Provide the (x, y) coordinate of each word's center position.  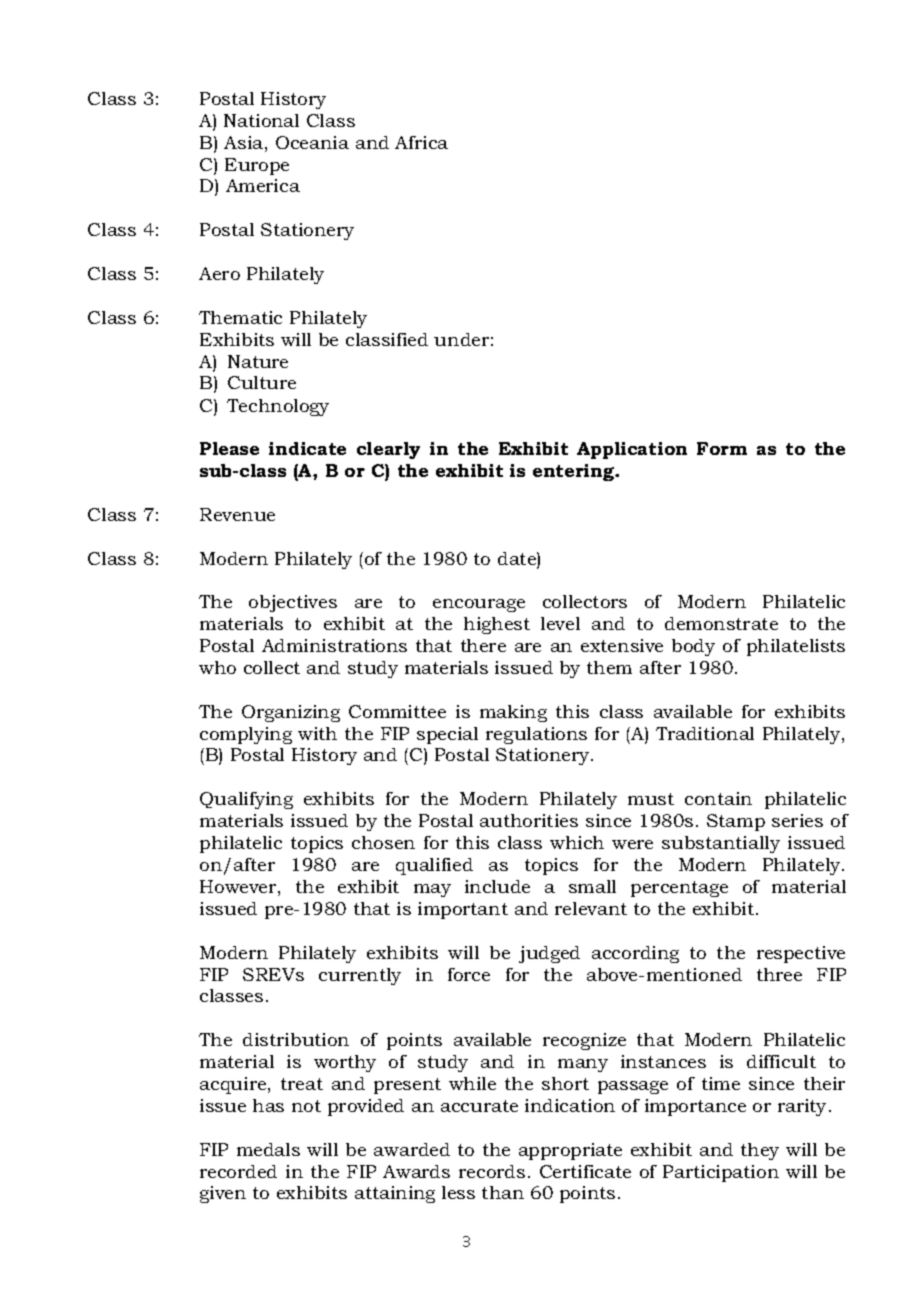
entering (575, 472)
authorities (529, 820)
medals (268, 1149)
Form (722, 448)
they (760, 1151)
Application (632, 450)
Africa (421, 142)
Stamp (736, 822)
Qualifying (246, 800)
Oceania (312, 142)
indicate (307, 448)
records (492, 1171)
